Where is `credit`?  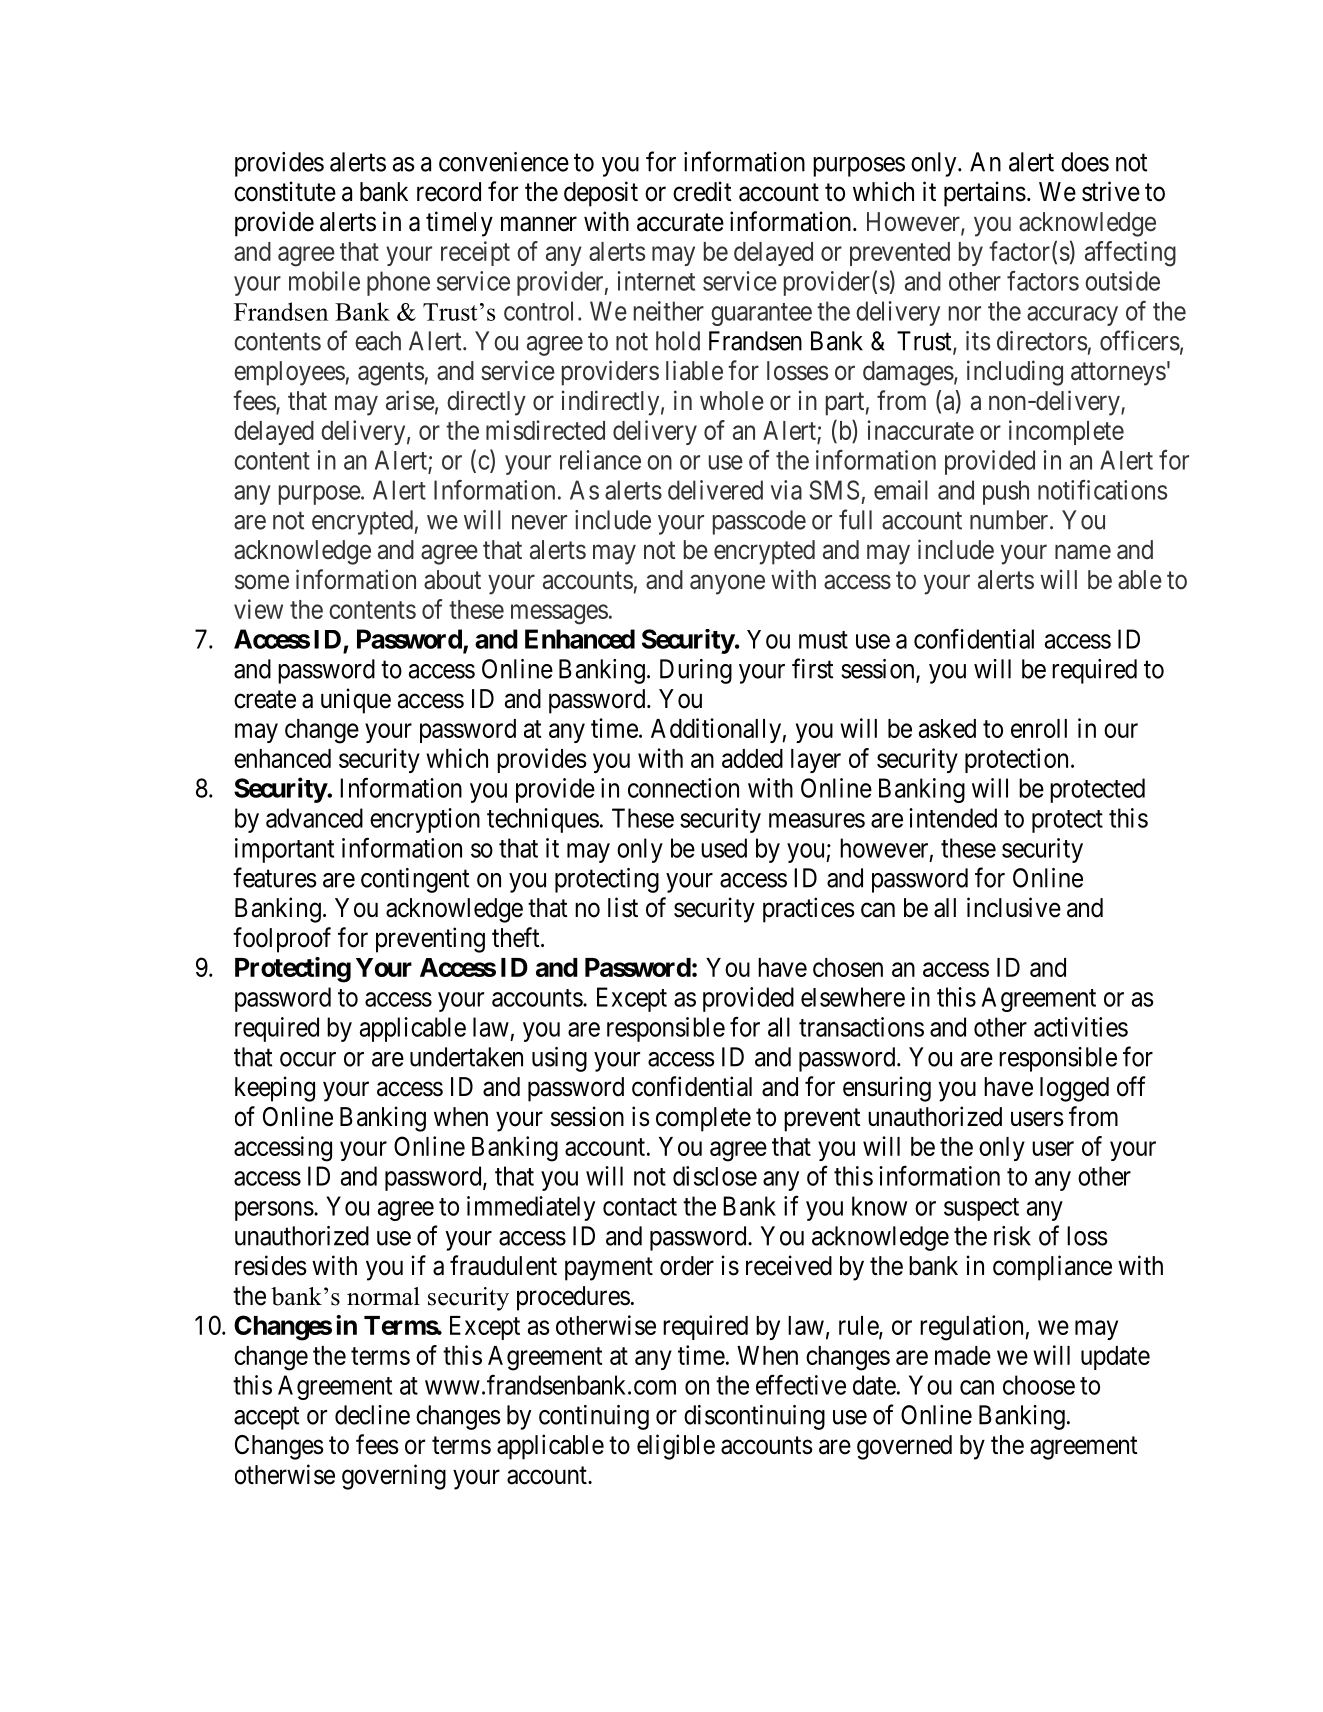 credit is located at coordinates (702, 191).
